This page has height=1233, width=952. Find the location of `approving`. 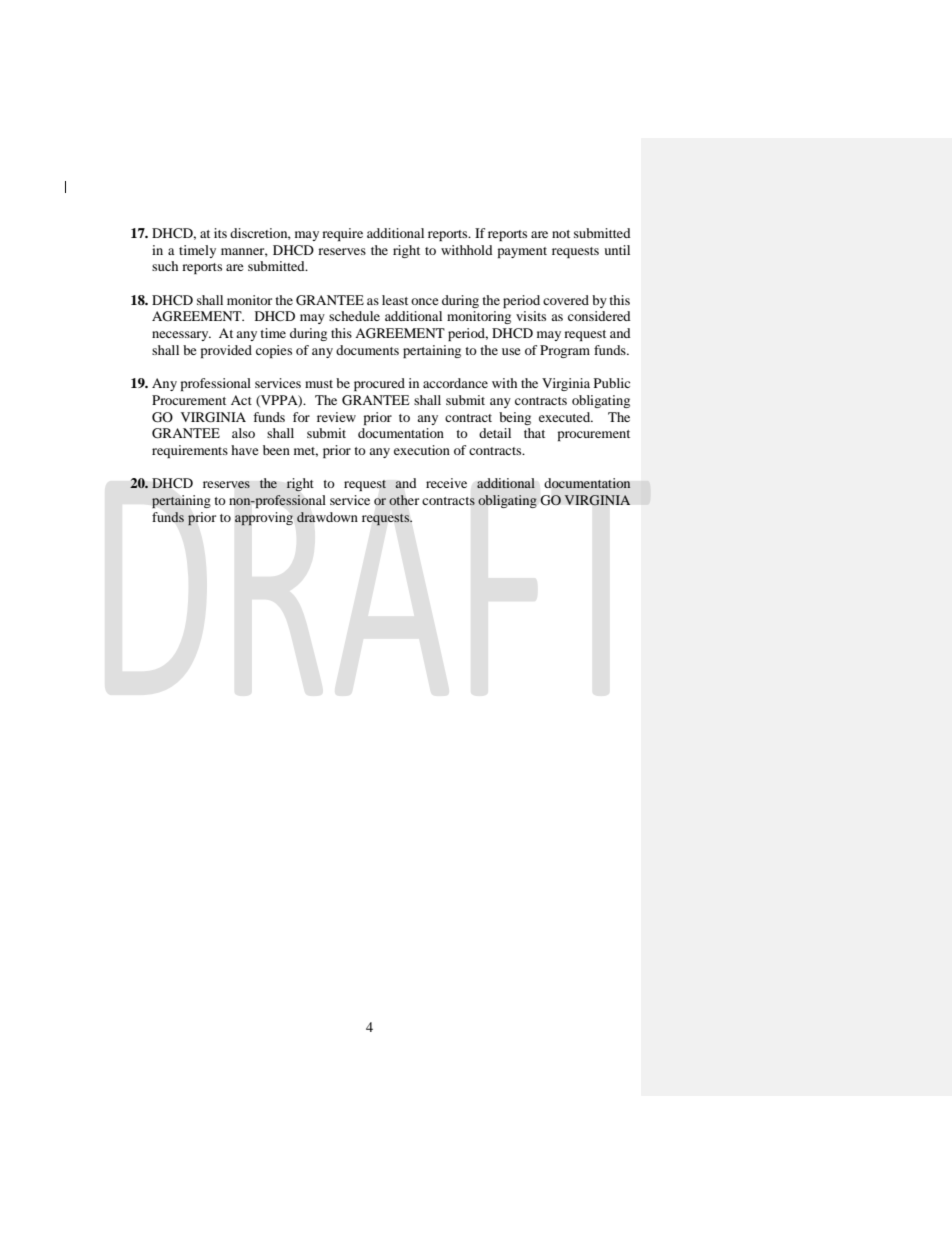

approving is located at coordinates (264, 519).
